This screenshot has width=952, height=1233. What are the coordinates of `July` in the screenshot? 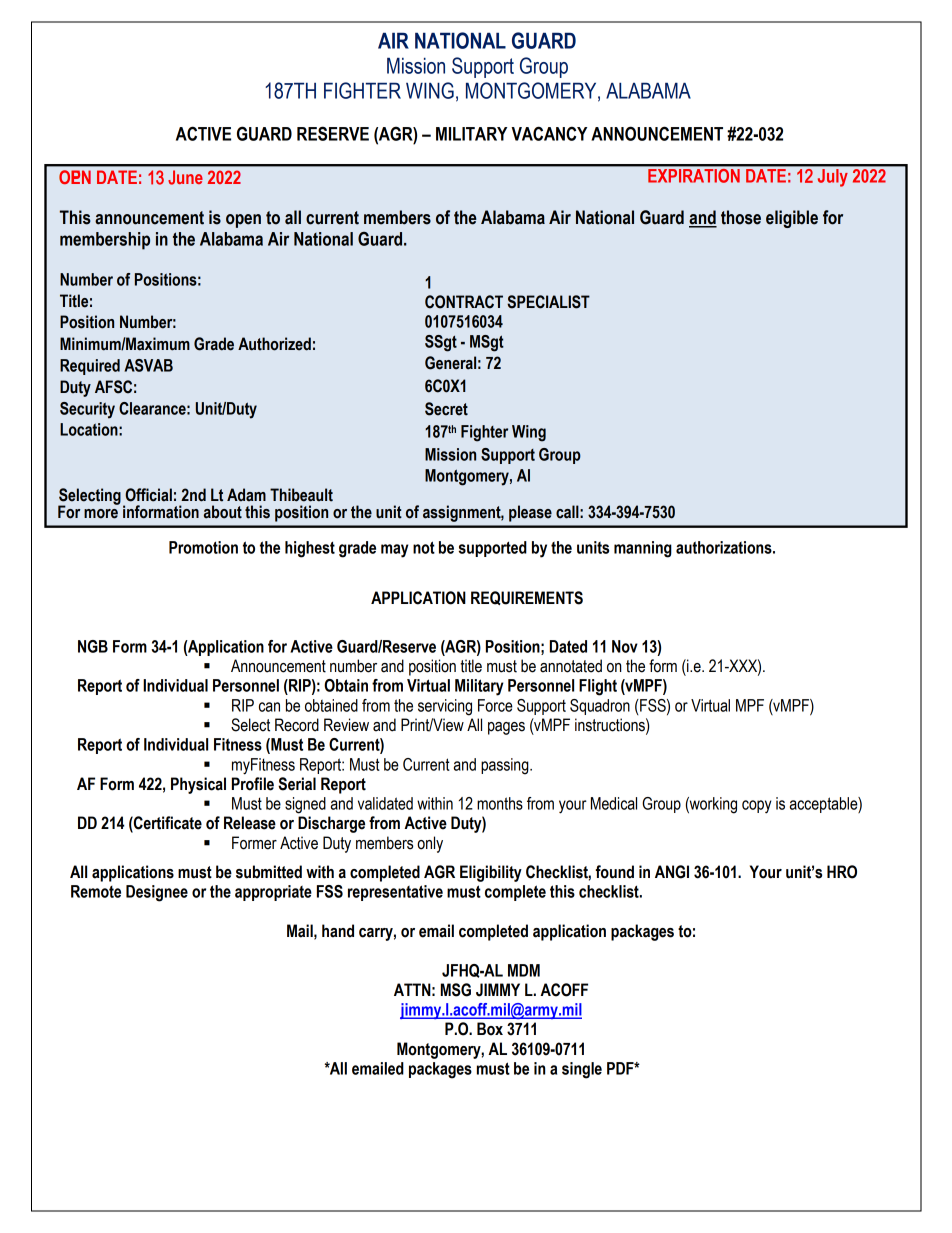 It's located at (832, 177).
